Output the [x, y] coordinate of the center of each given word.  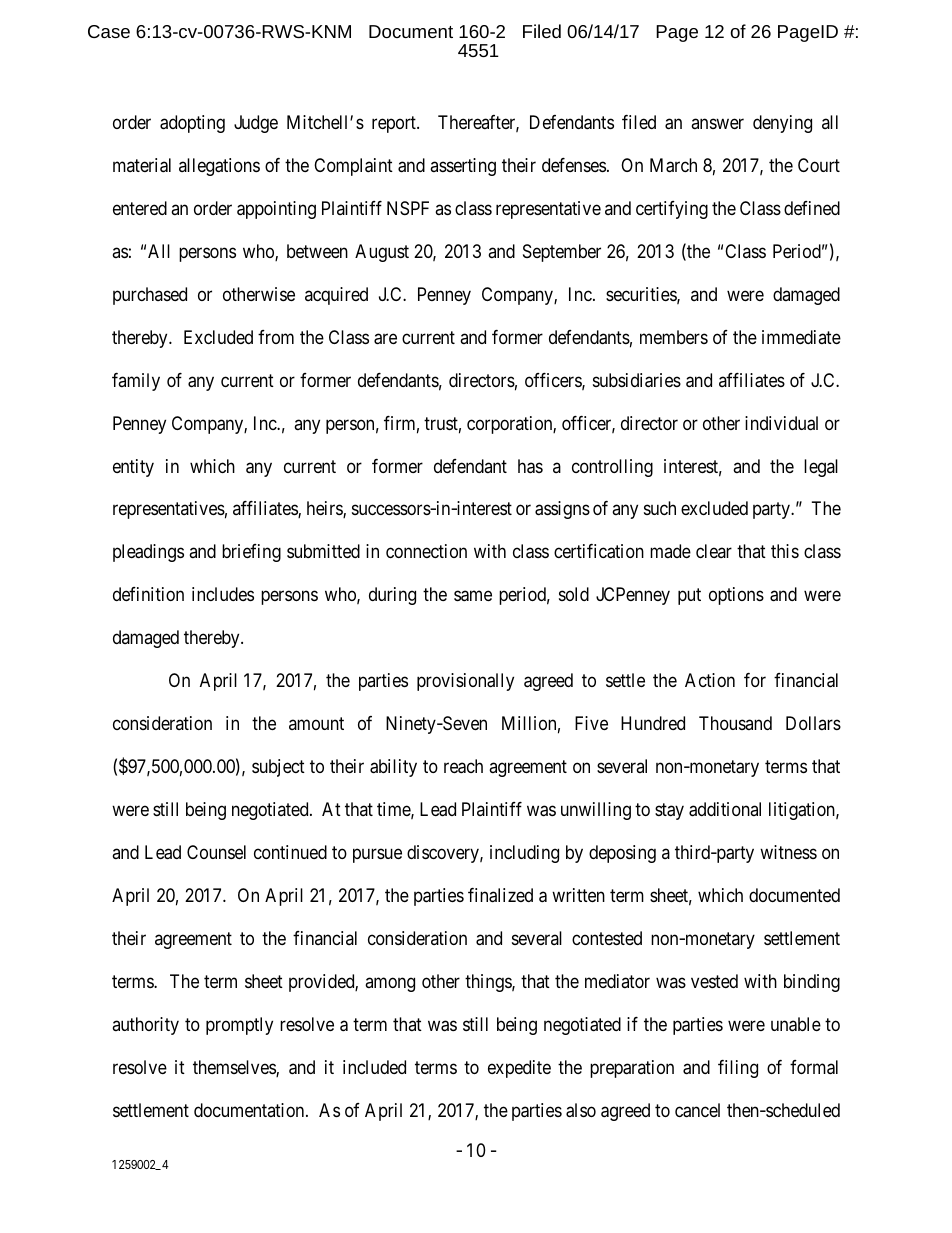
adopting [192, 124]
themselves [235, 1068]
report [395, 124]
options [736, 596]
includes [223, 594]
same [473, 596]
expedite [519, 1069]
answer [717, 123]
